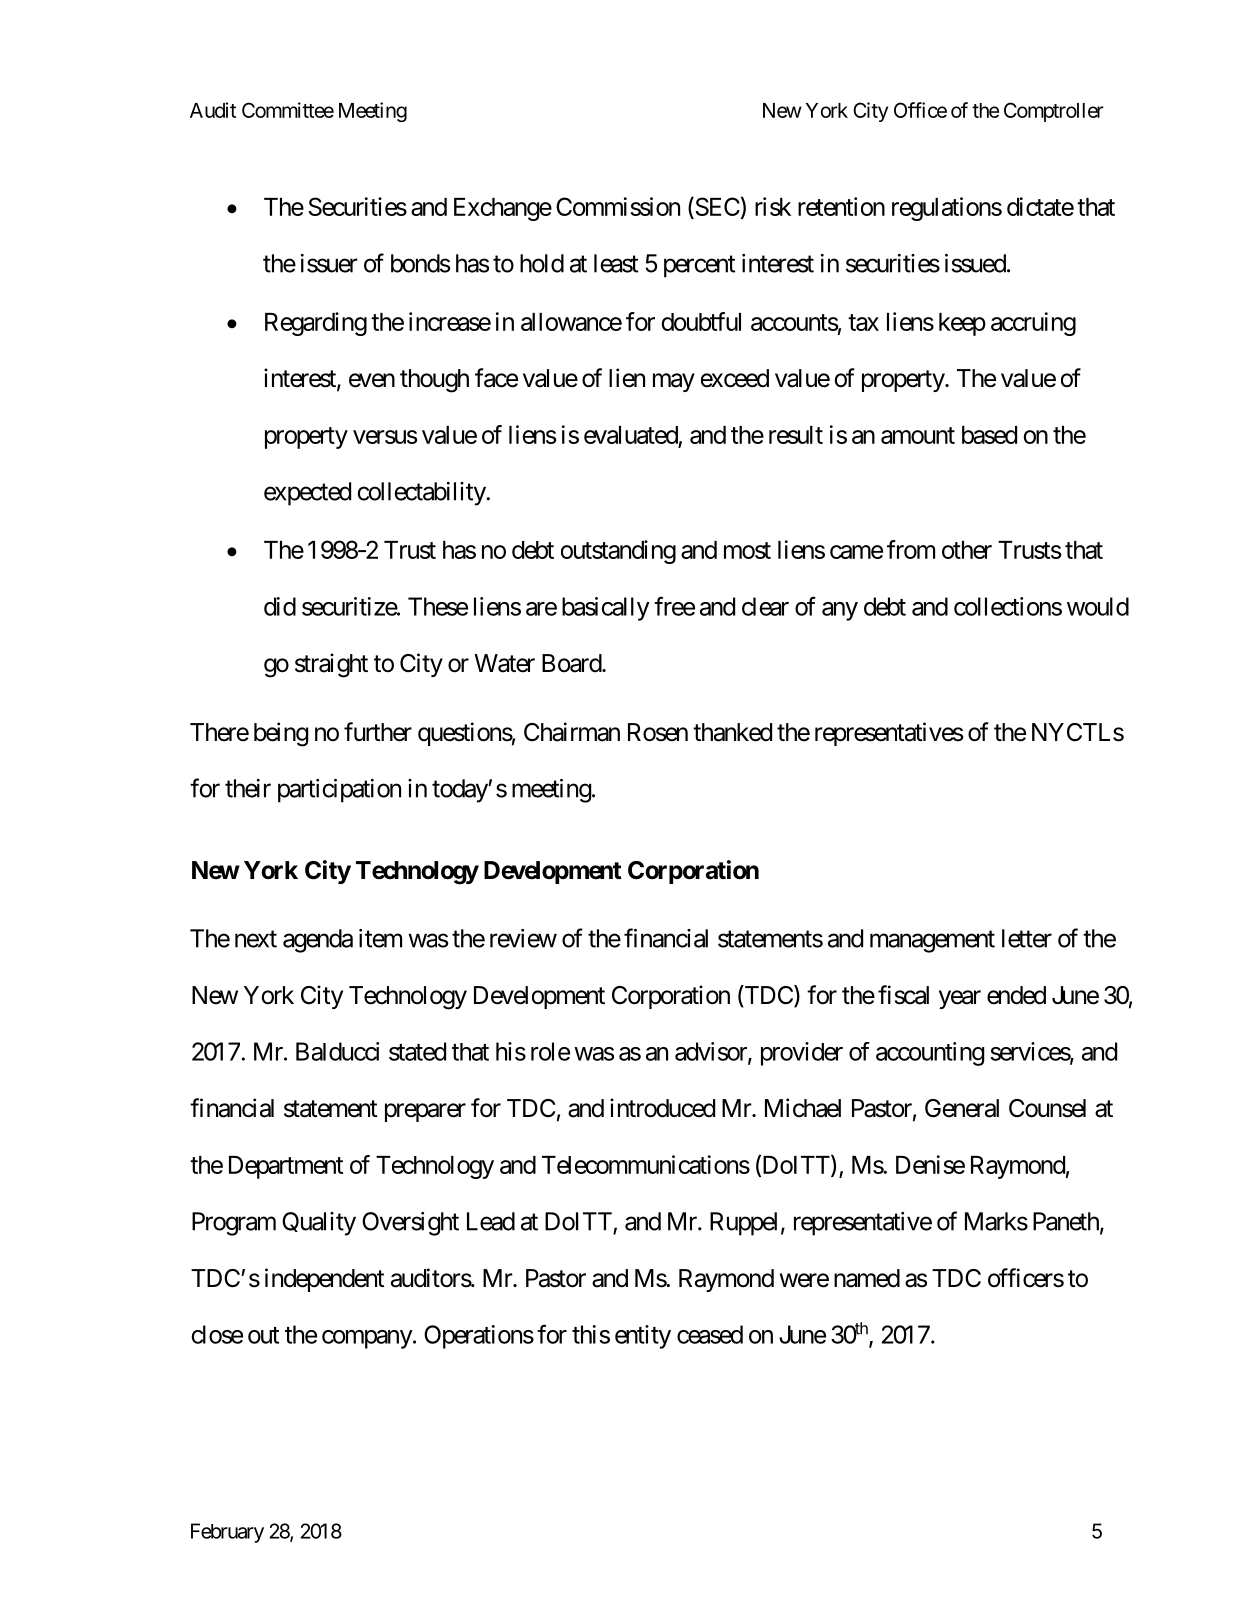  What do you see at coordinates (339, 791) in the document?
I see `participation` at bounding box center [339, 791].
